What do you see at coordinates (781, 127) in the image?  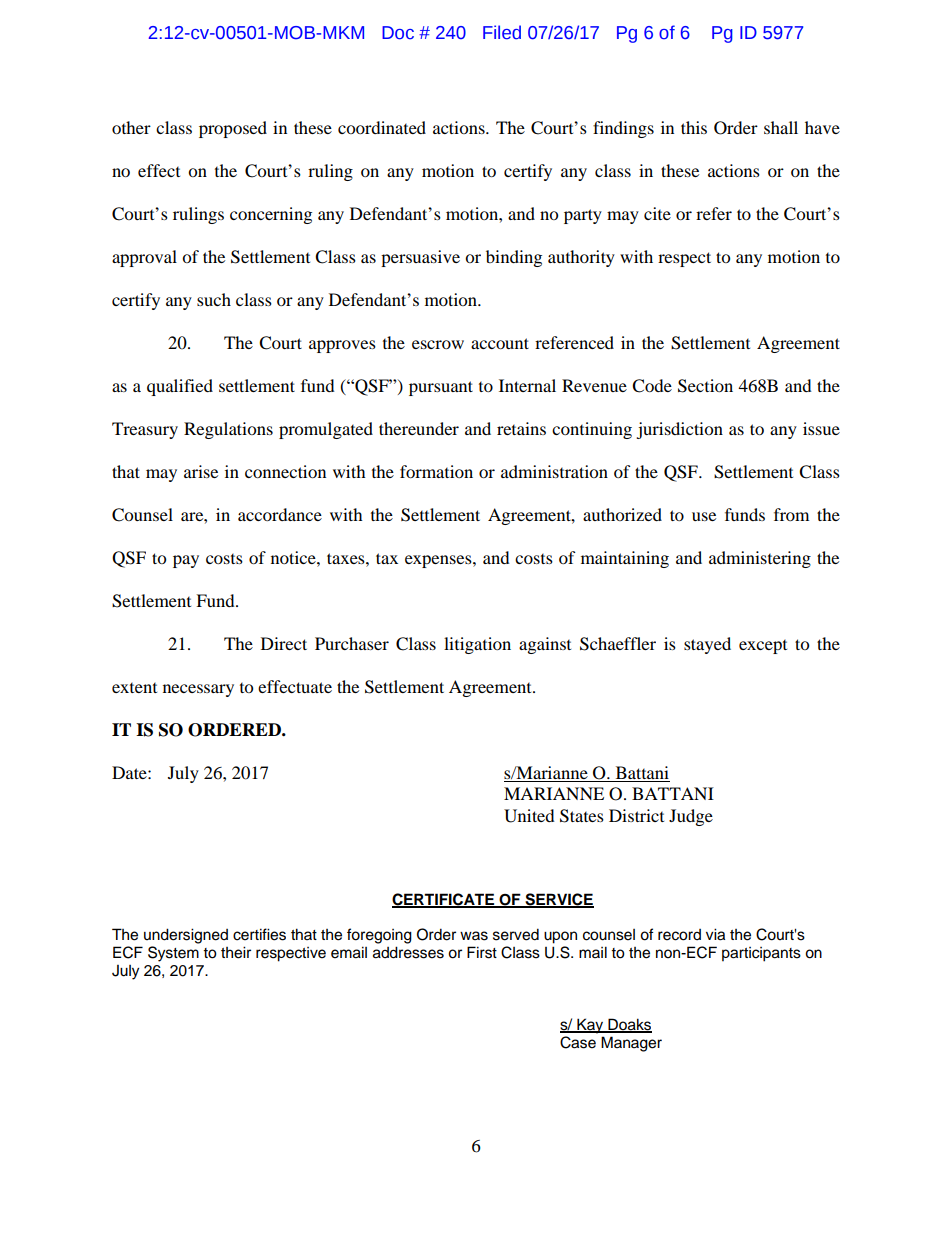 I see `shall` at bounding box center [781, 127].
